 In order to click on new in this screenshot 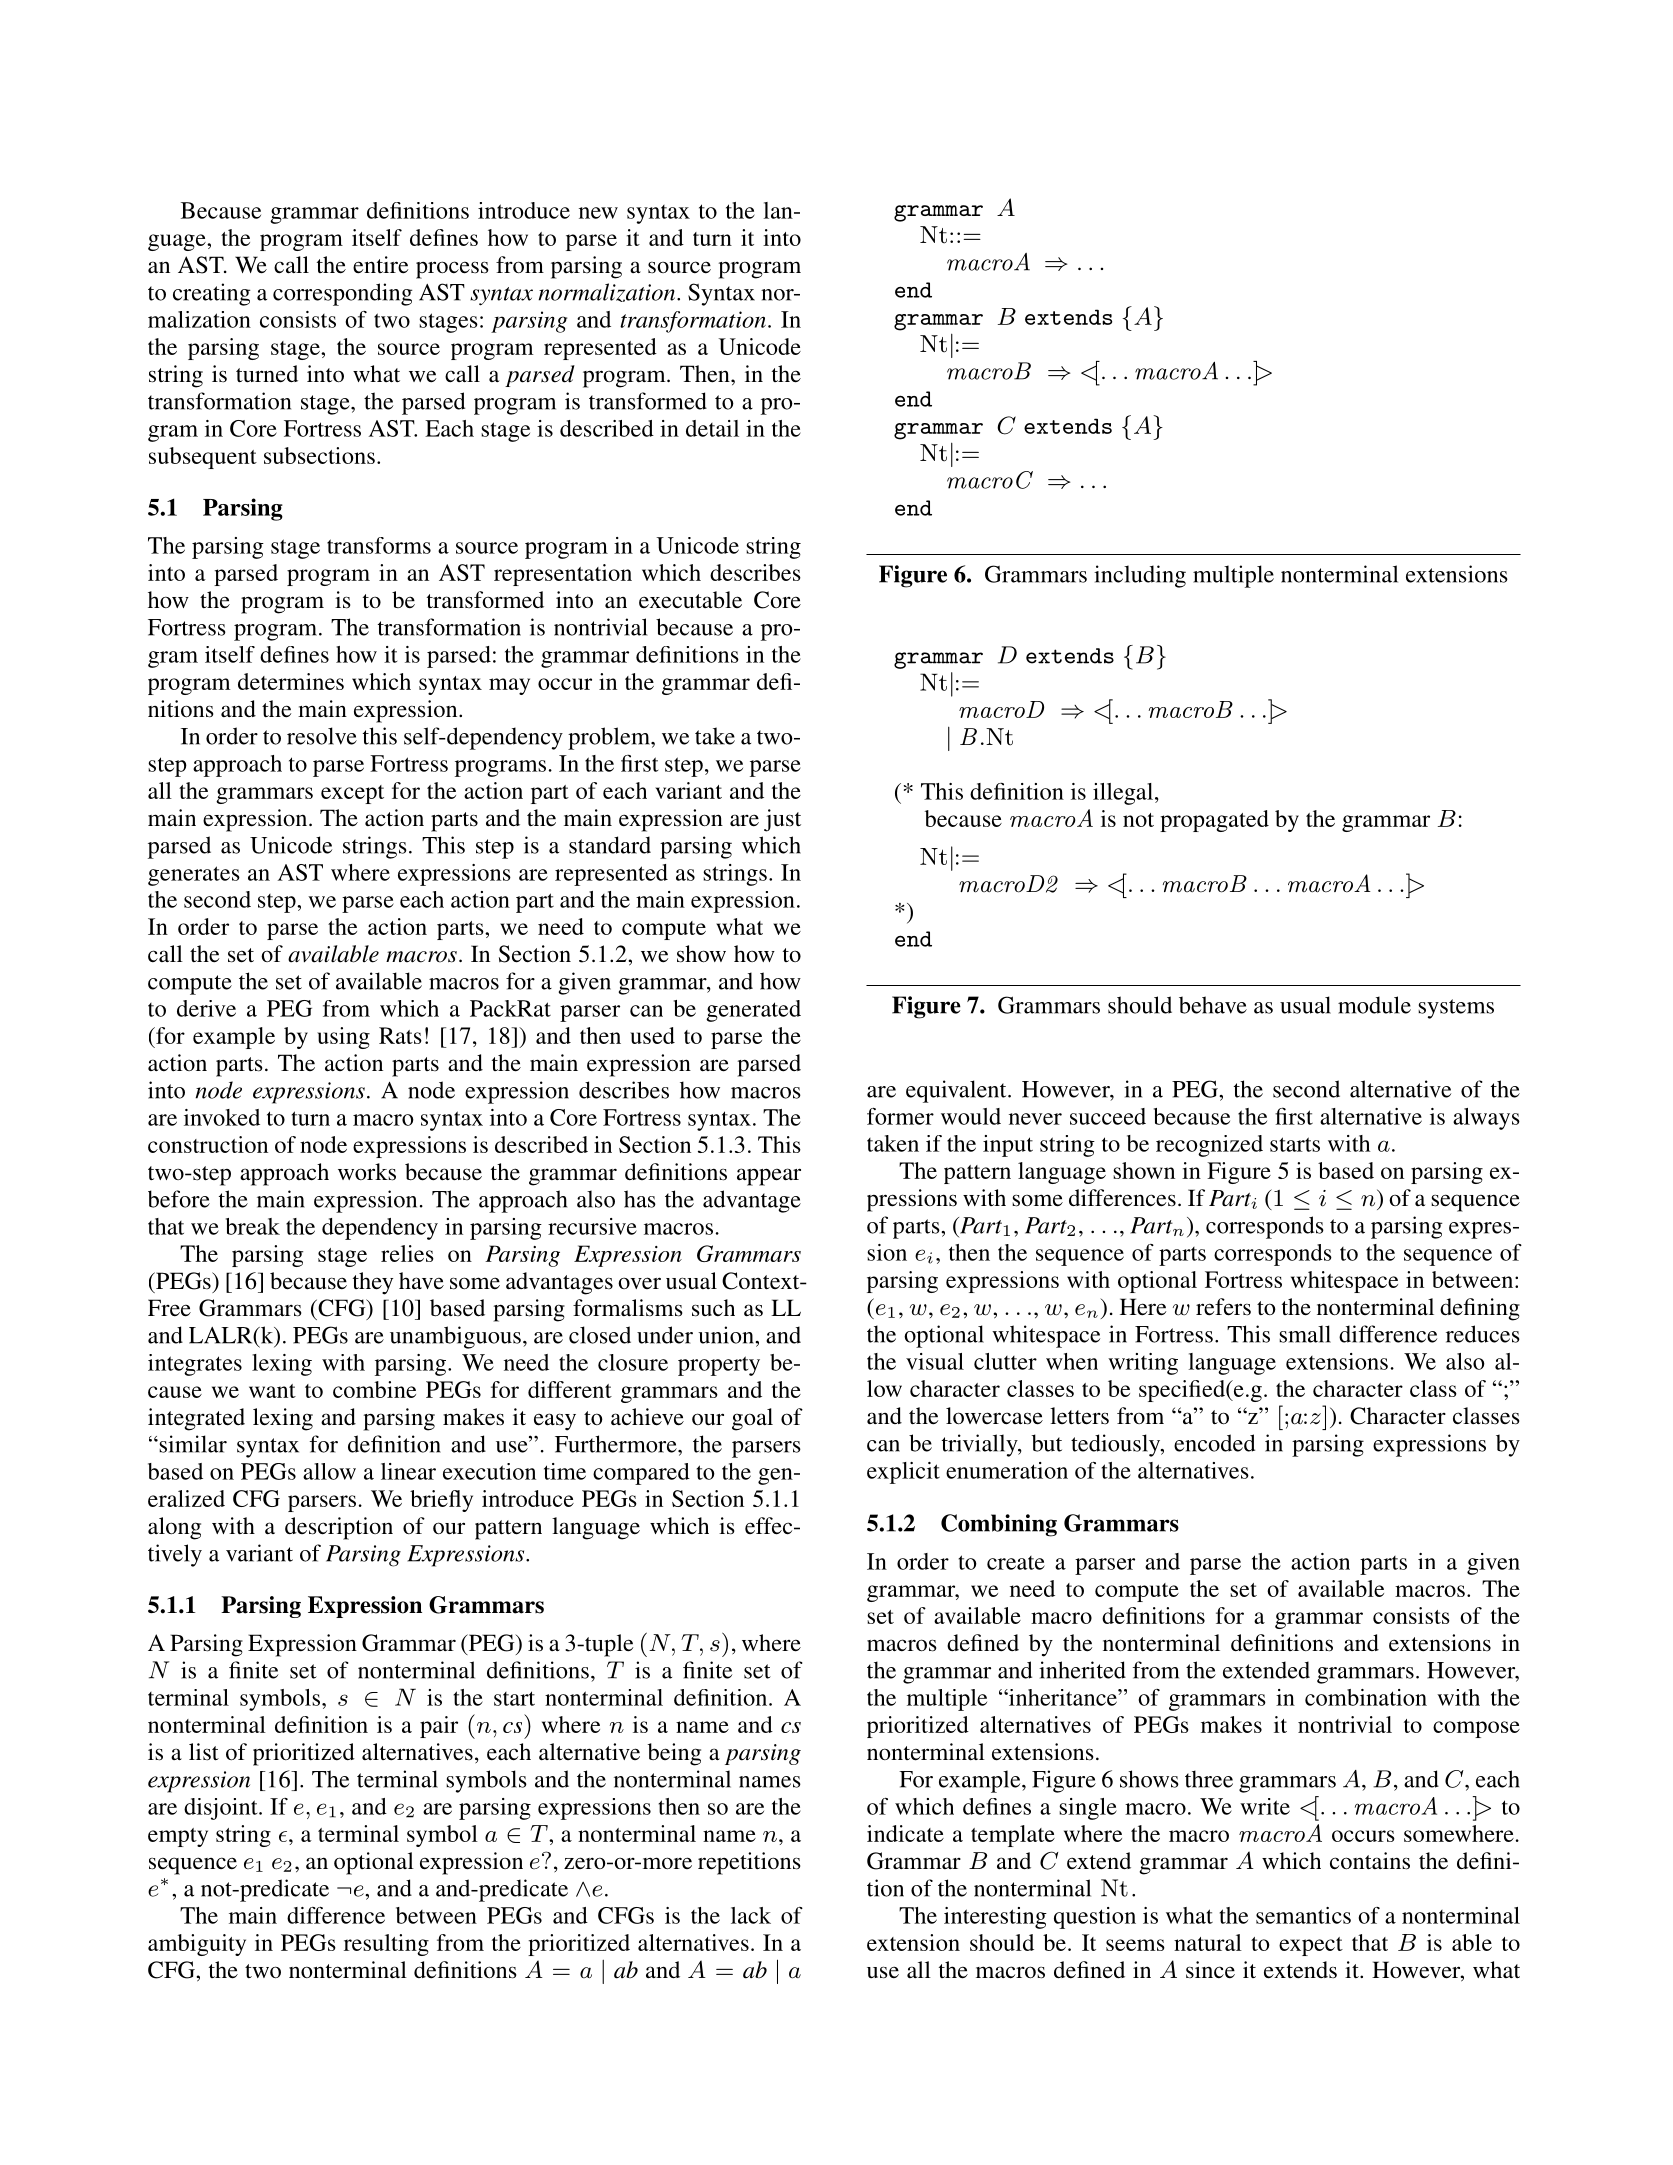, I will do `click(598, 213)`.
